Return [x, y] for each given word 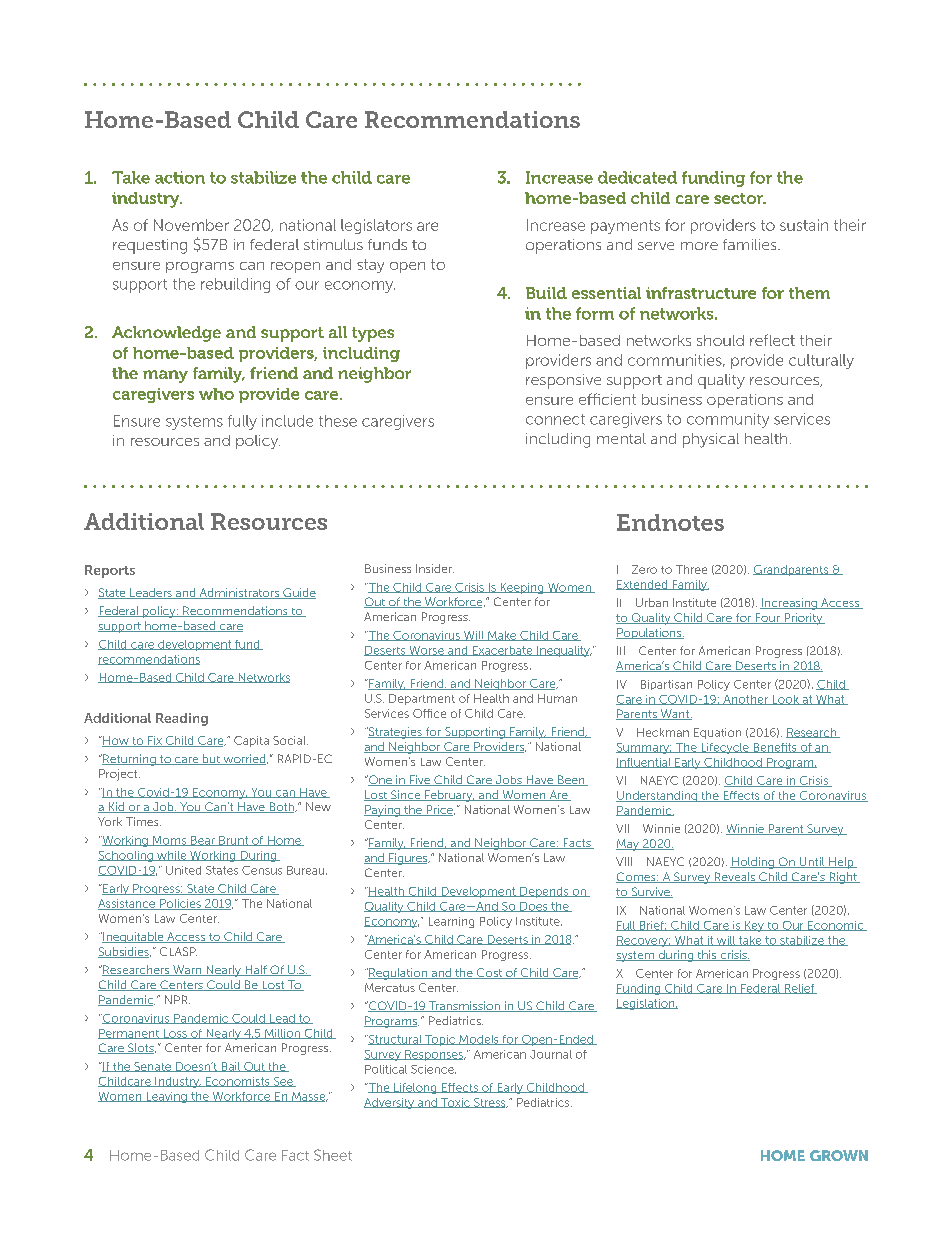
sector [740, 198]
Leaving [166, 1097]
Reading [182, 719]
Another [745, 700]
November [191, 225]
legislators [376, 226]
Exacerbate [502, 651]
